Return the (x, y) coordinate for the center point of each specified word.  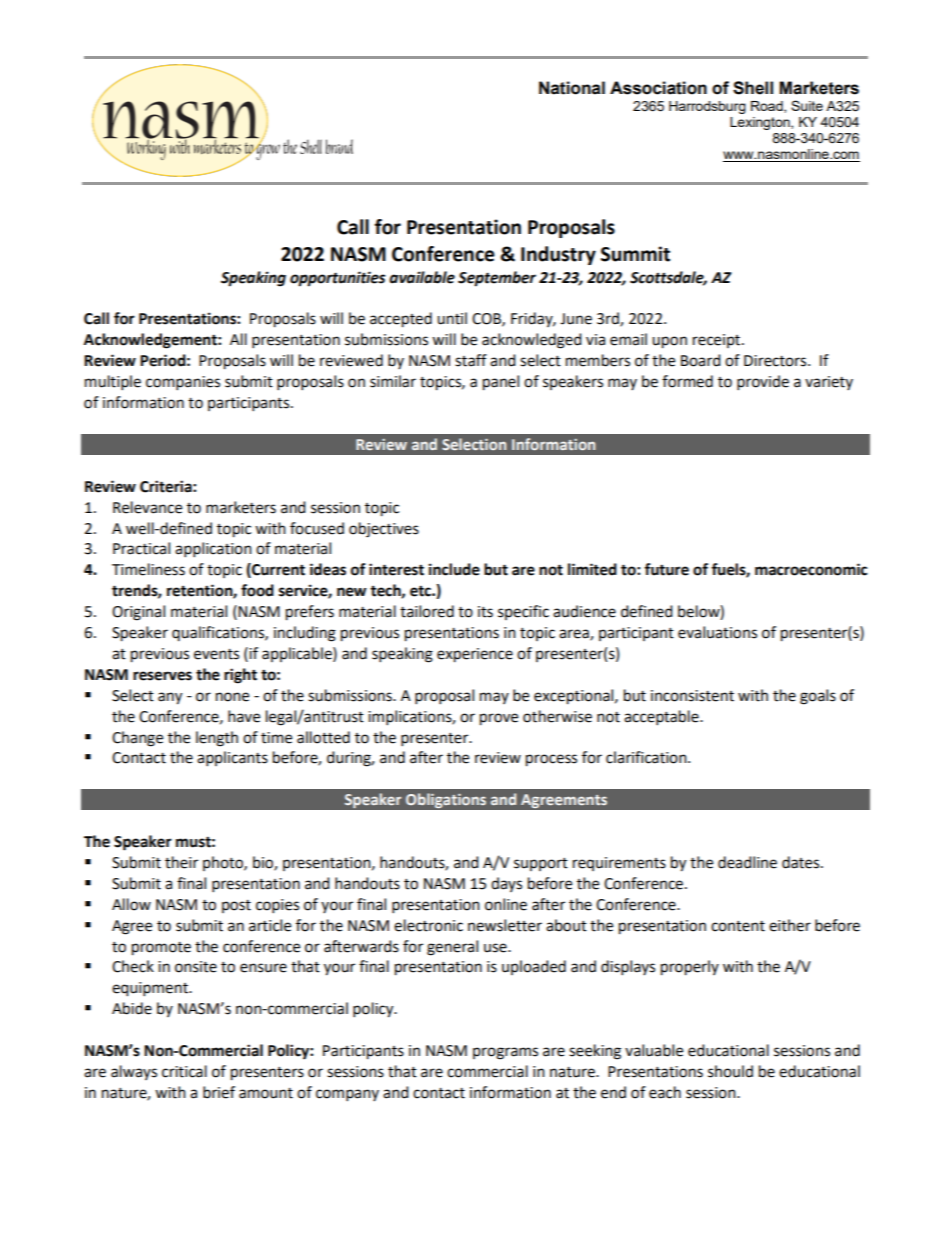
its (485, 612)
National (572, 88)
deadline (747, 862)
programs (505, 1053)
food (257, 590)
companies (183, 383)
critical (184, 1071)
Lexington (761, 123)
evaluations (717, 632)
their (181, 862)
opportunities (338, 279)
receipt (718, 341)
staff (471, 360)
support (541, 864)
